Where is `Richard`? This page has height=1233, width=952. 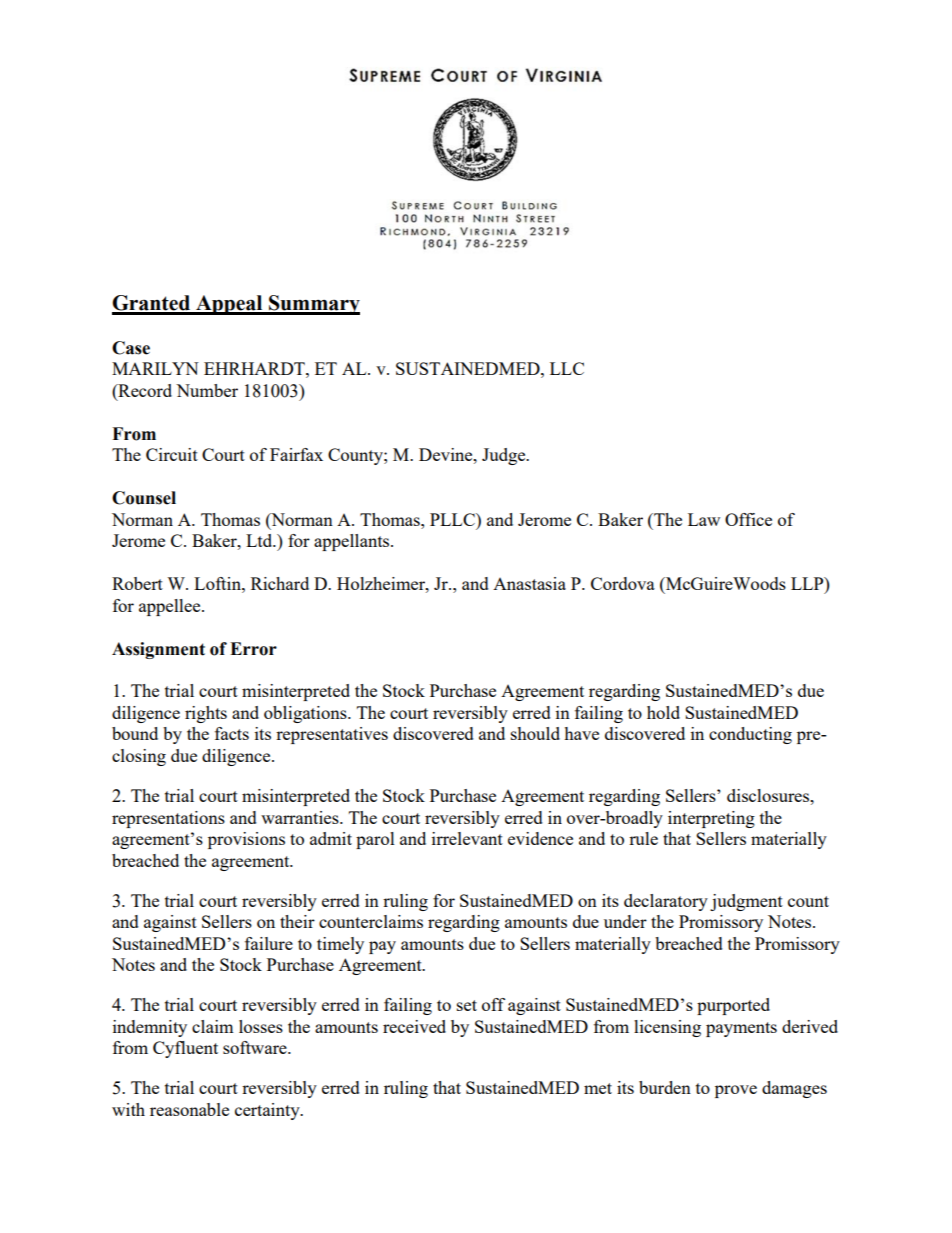
Richard is located at coordinates (280, 583).
